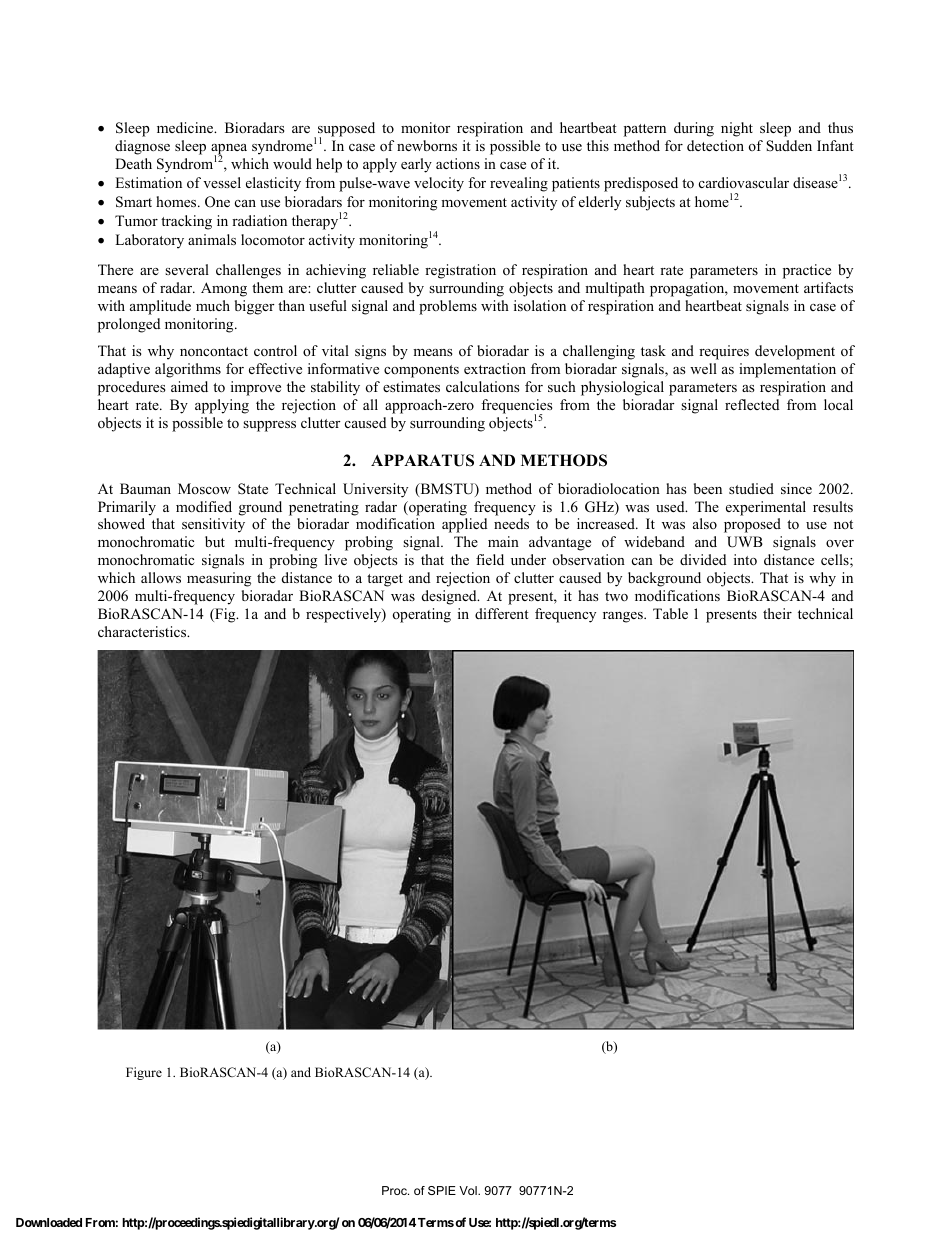 This image has width=952, height=1233. I want to click on cardiovascular, so click(744, 182).
